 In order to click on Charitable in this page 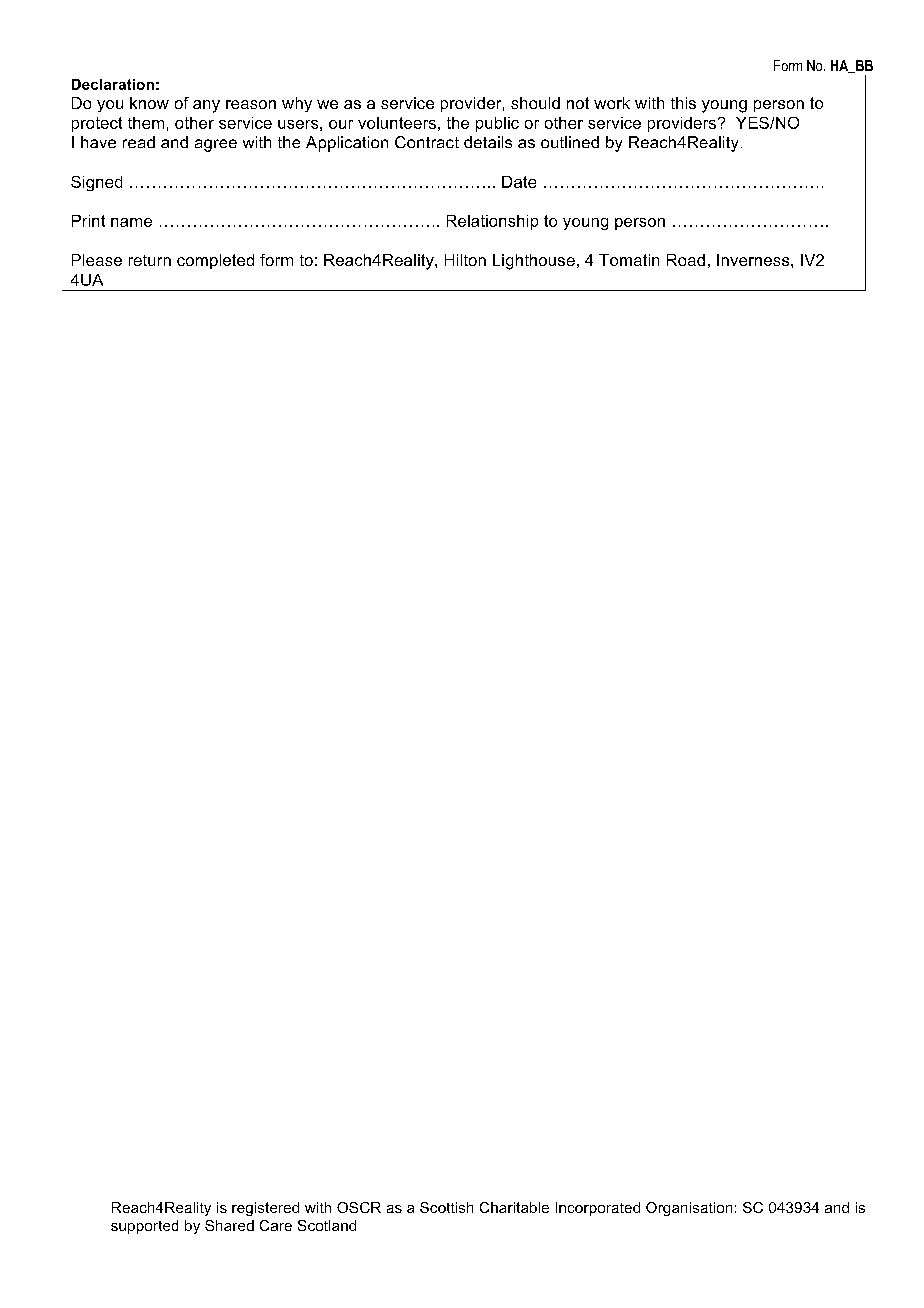, I will do `click(514, 1207)`.
